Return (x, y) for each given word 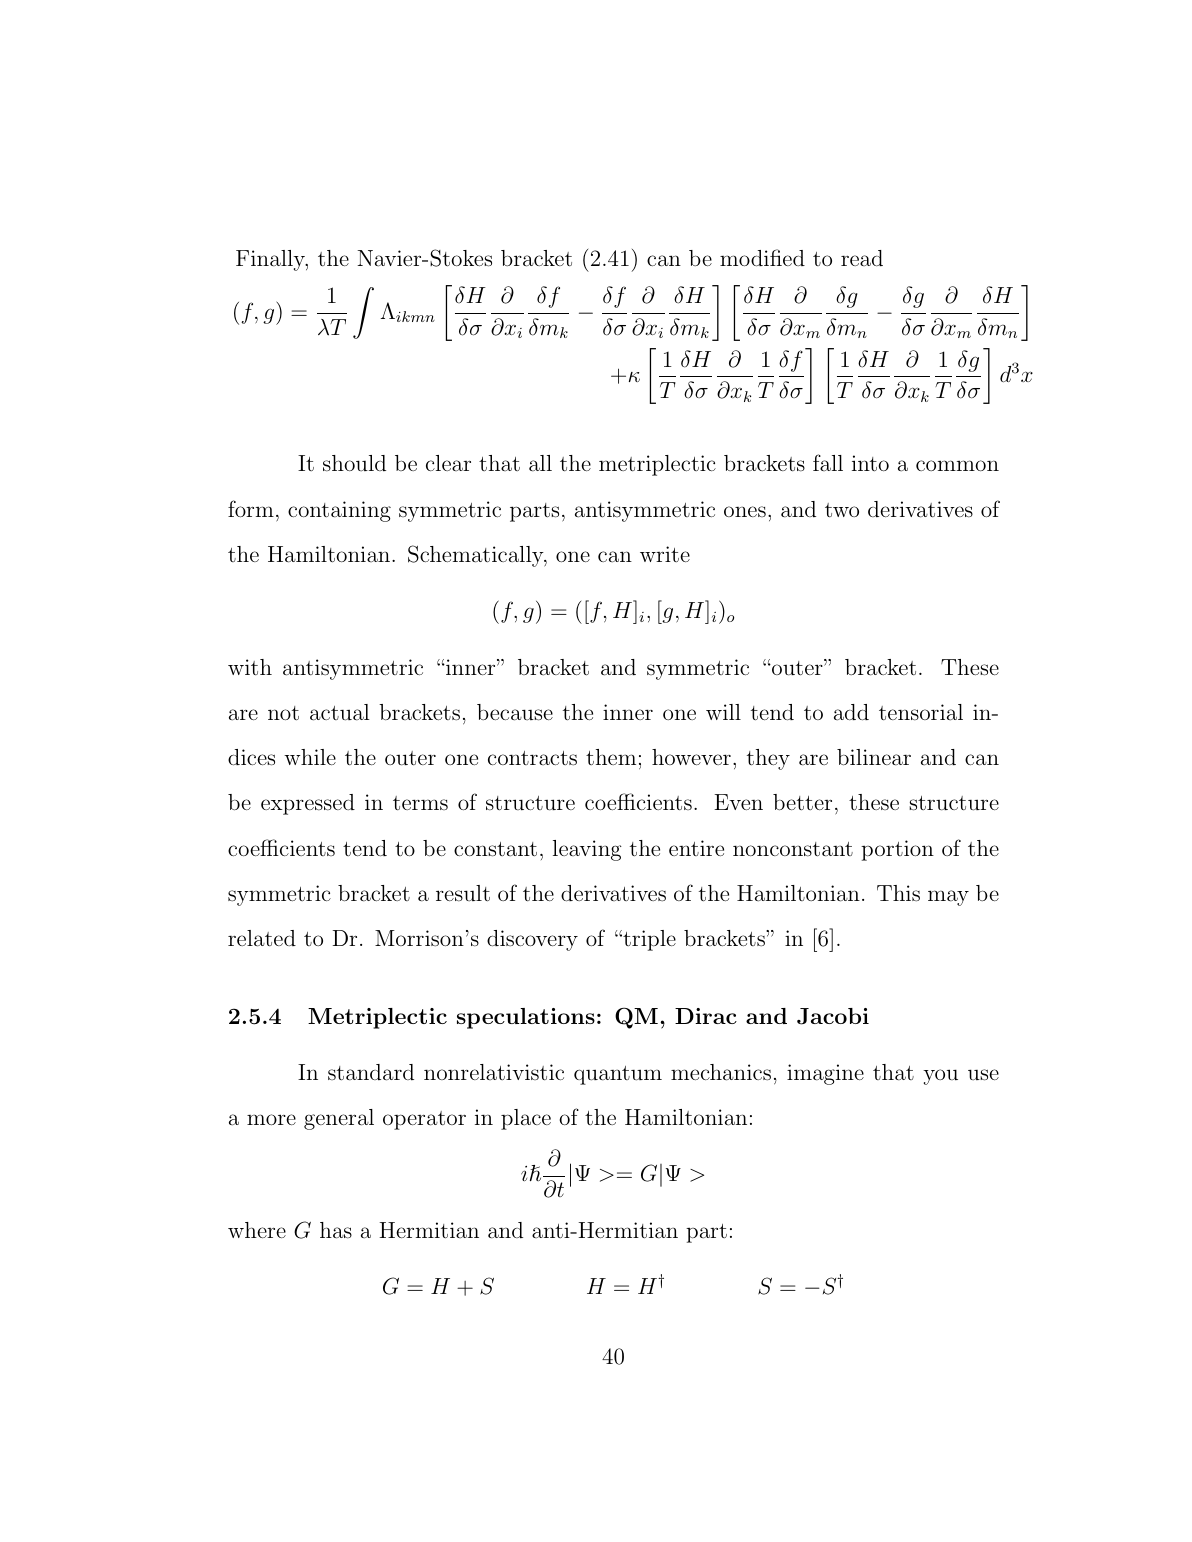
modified (762, 257)
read (862, 258)
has (336, 1230)
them (611, 757)
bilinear (874, 757)
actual (340, 712)
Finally (271, 260)
